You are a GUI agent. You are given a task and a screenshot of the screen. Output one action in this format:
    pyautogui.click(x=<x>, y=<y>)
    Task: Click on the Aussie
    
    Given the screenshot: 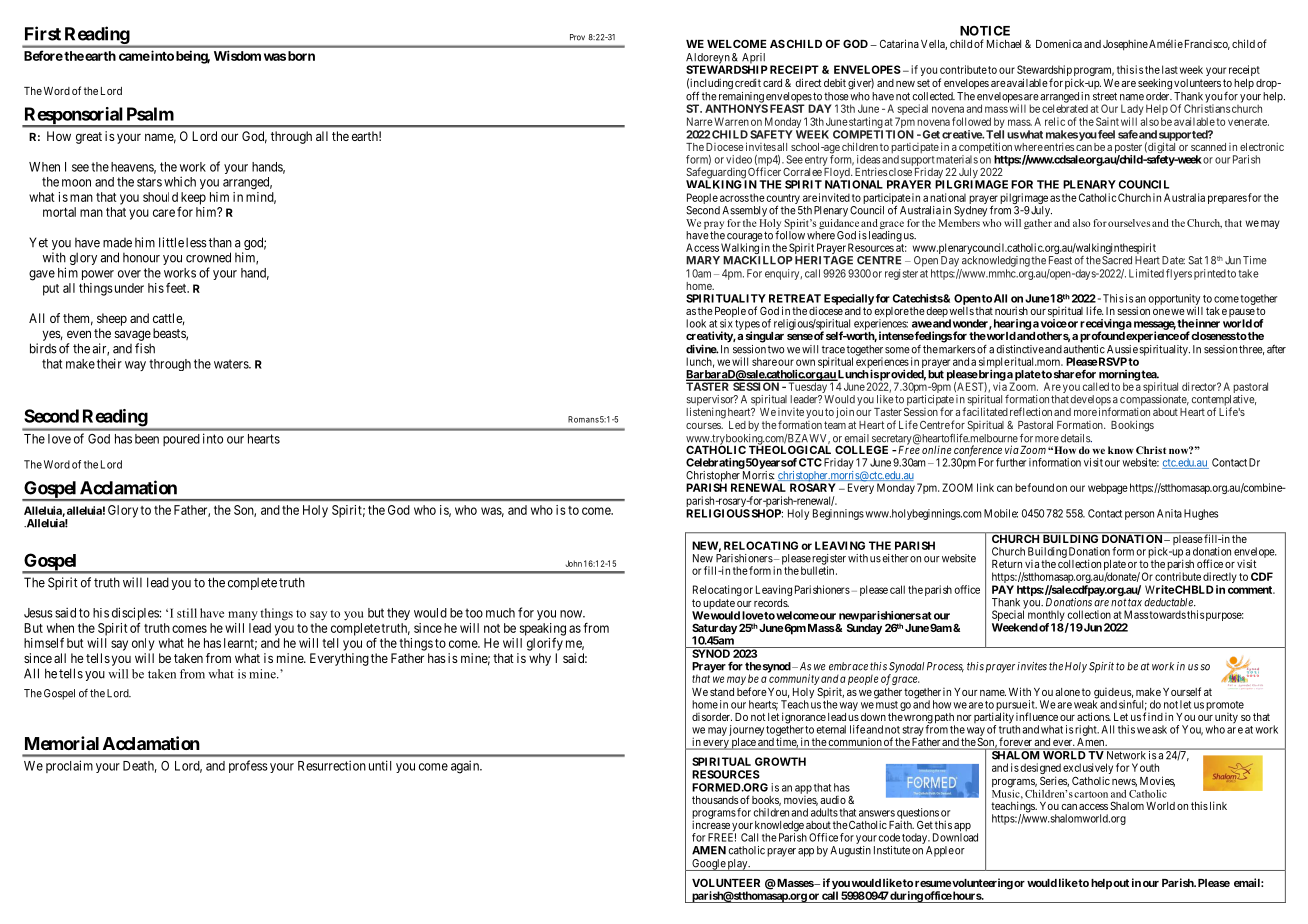 What is the action you would take?
    pyautogui.click(x=1122, y=349)
